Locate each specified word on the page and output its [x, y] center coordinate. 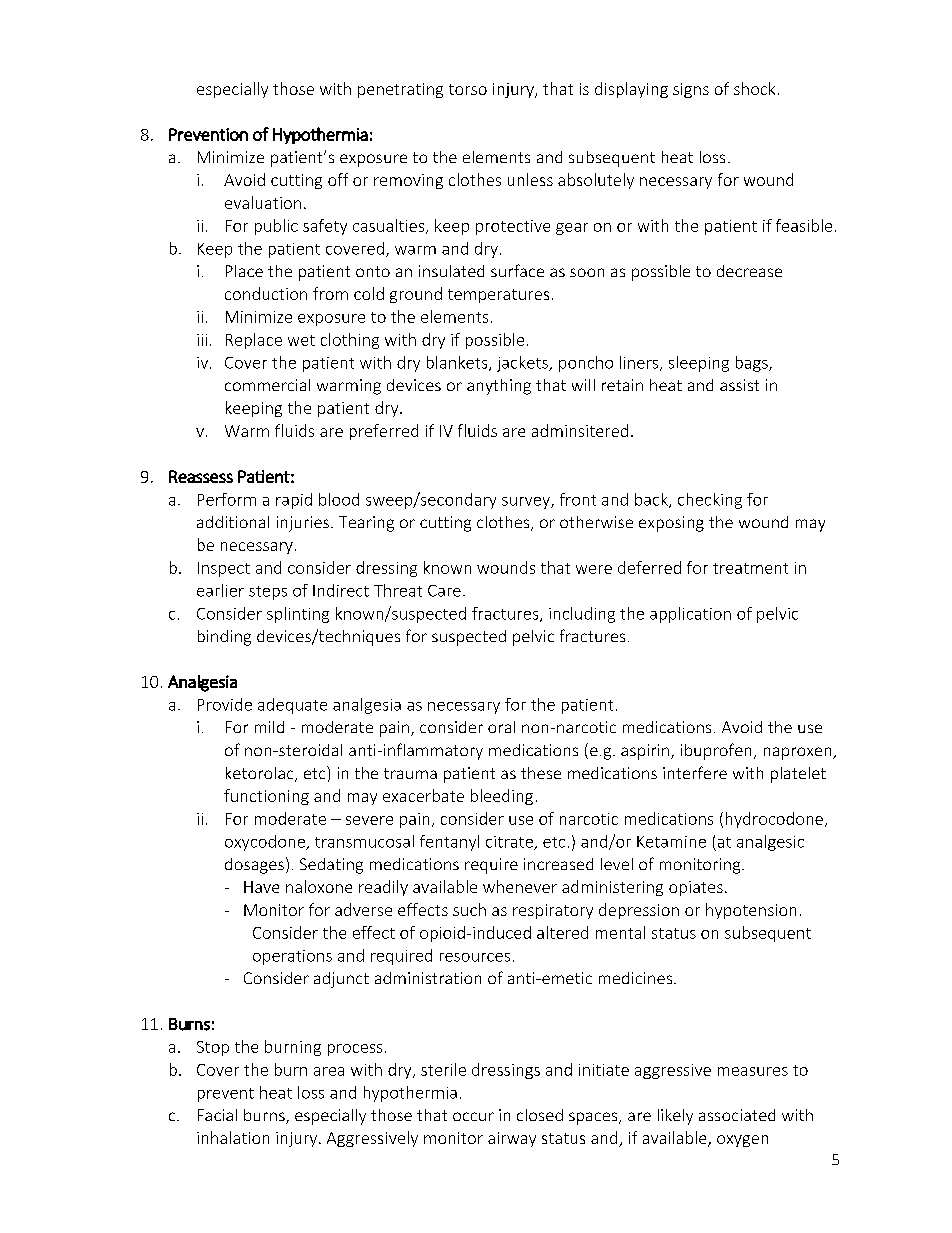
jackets [523, 364]
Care [444, 591]
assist [739, 385]
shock [754, 88]
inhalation [233, 1137]
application [690, 615]
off [338, 179]
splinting [298, 615]
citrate [510, 843]
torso [468, 89]
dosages [254, 866]
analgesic [770, 843]
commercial [267, 385]
